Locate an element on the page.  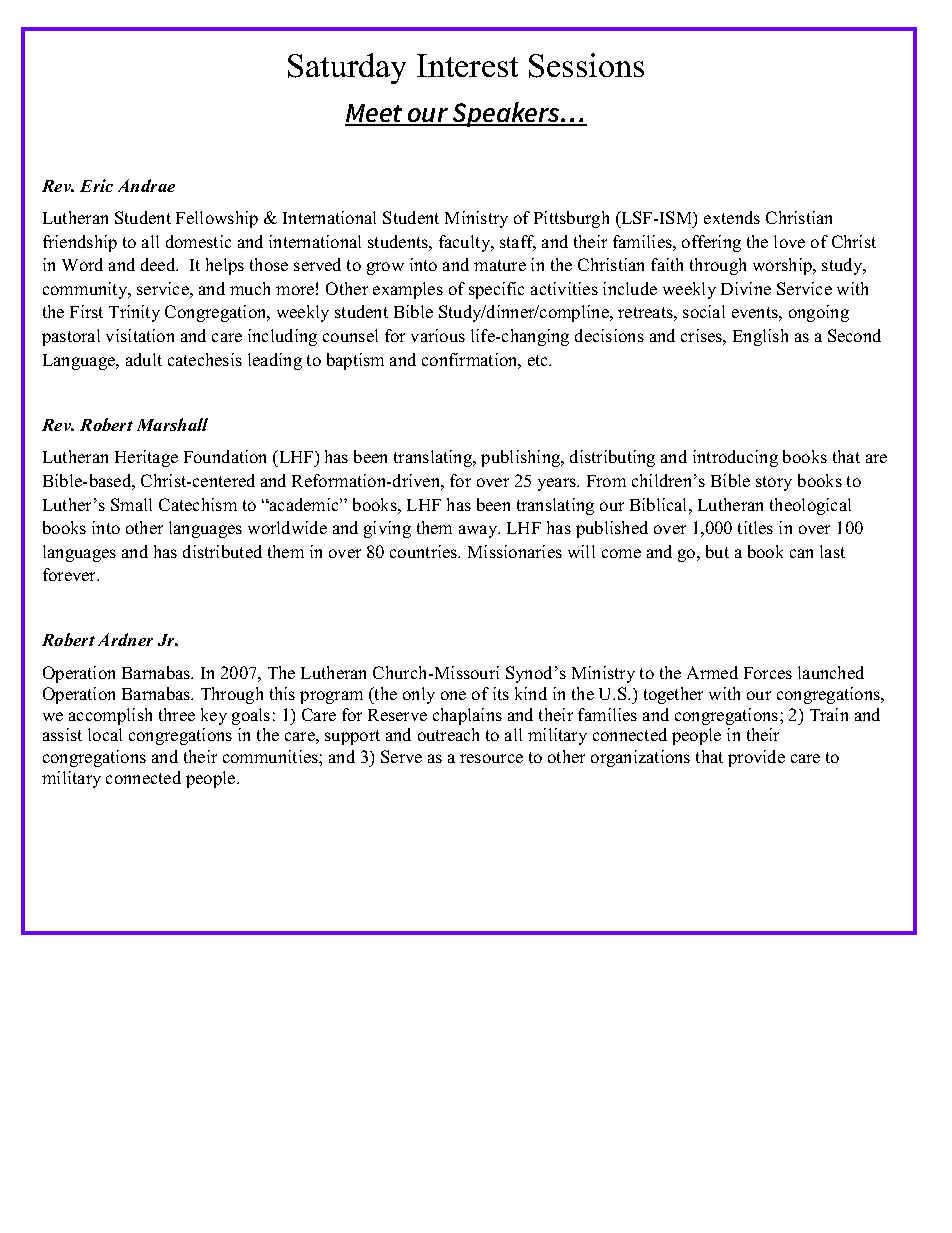
specific is located at coordinates (496, 290).
